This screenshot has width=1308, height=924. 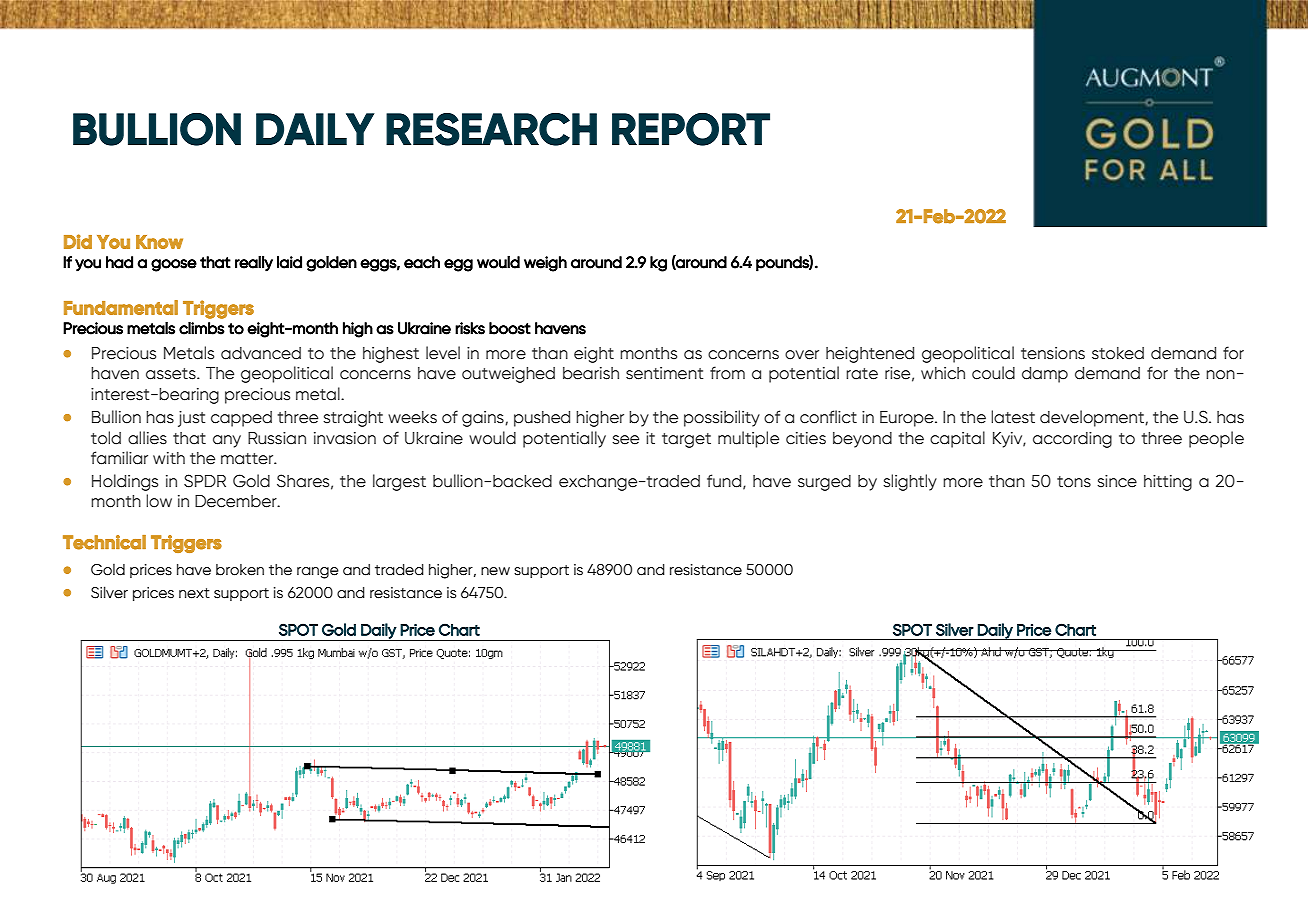 What do you see at coordinates (495, 571) in the screenshot?
I see `new` at bounding box center [495, 571].
